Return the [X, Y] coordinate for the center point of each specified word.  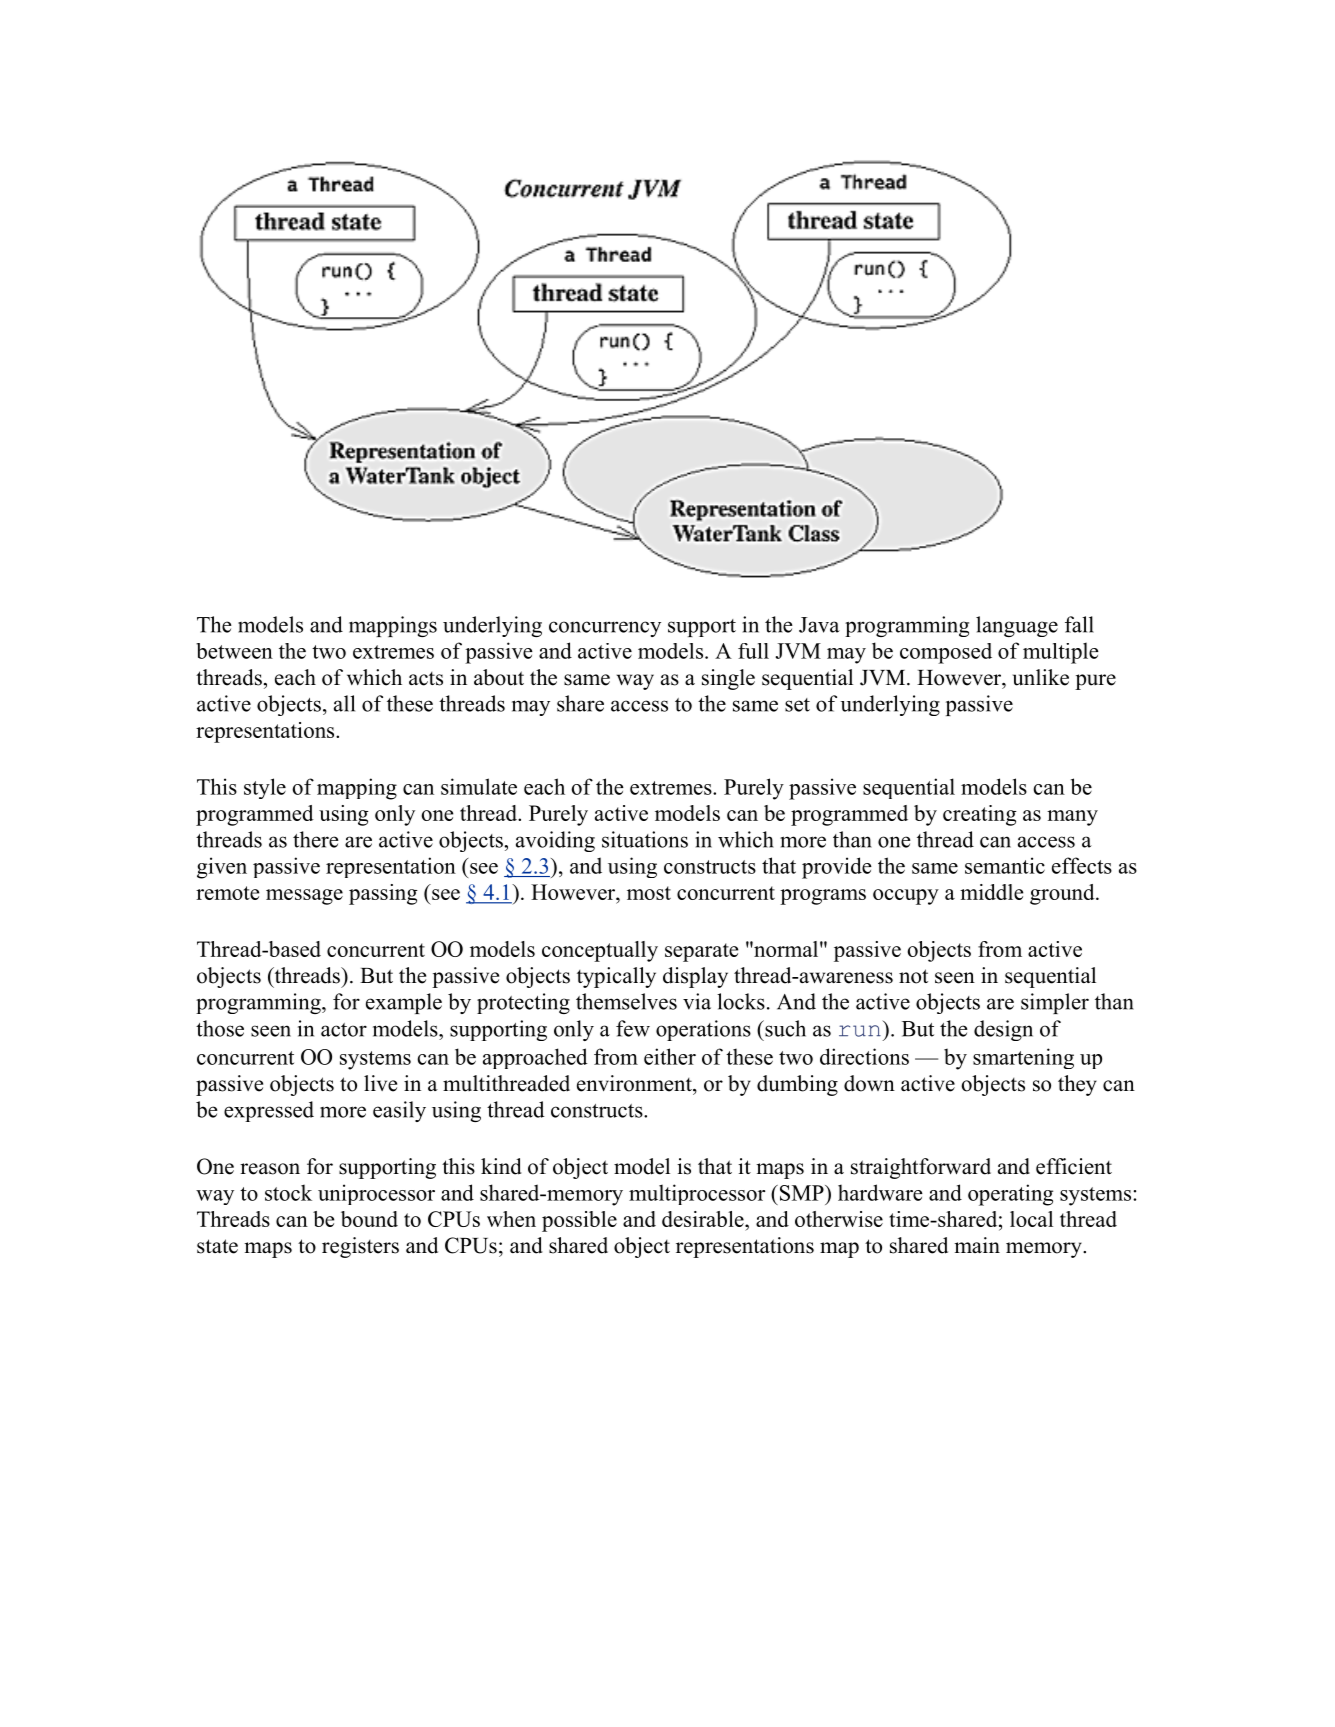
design [1003, 1030]
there [316, 839]
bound [369, 1219]
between [234, 651]
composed [946, 653]
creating [980, 815]
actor [344, 1030]
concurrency [605, 629]
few [633, 1028]
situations [645, 839]
